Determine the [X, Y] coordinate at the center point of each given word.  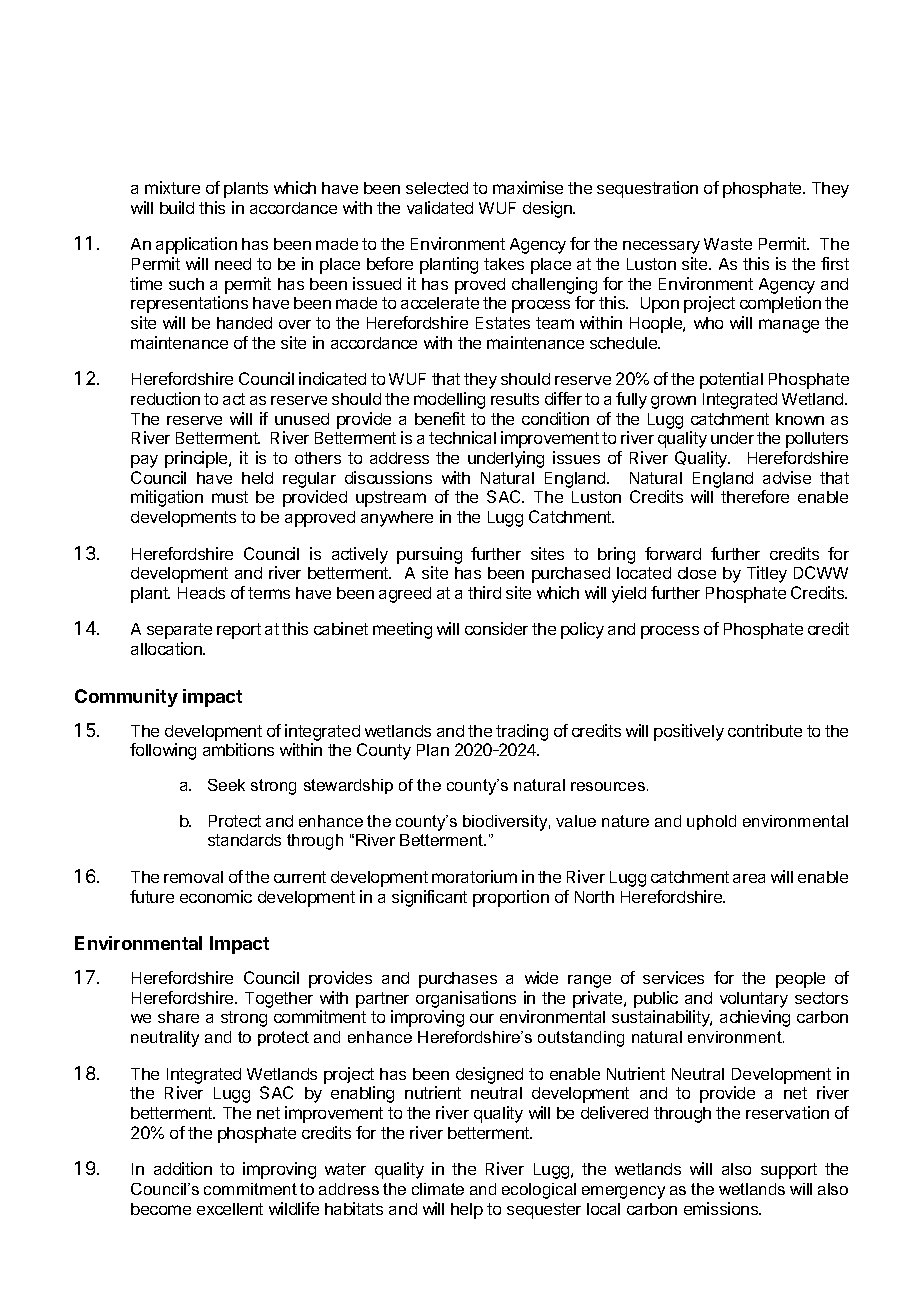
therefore [755, 496]
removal [193, 877]
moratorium [474, 876]
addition [183, 1168]
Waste [728, 244]
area [749, 878]
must [230, 497]
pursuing [429, 555]
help [467, 1211]
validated [440, 207]
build [177, 207]
